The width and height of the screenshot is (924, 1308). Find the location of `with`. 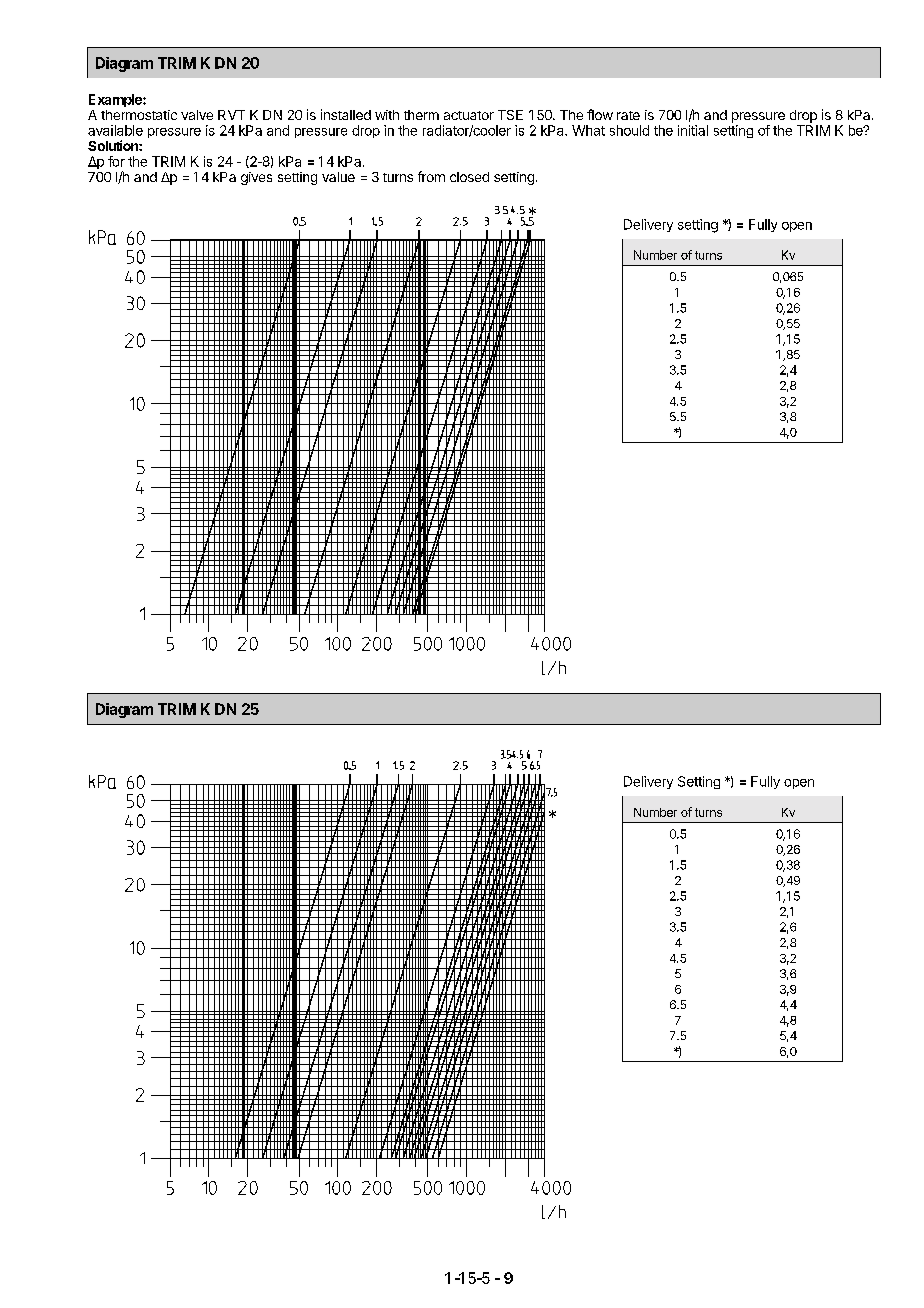

with is located at coordinates (387, 115).
